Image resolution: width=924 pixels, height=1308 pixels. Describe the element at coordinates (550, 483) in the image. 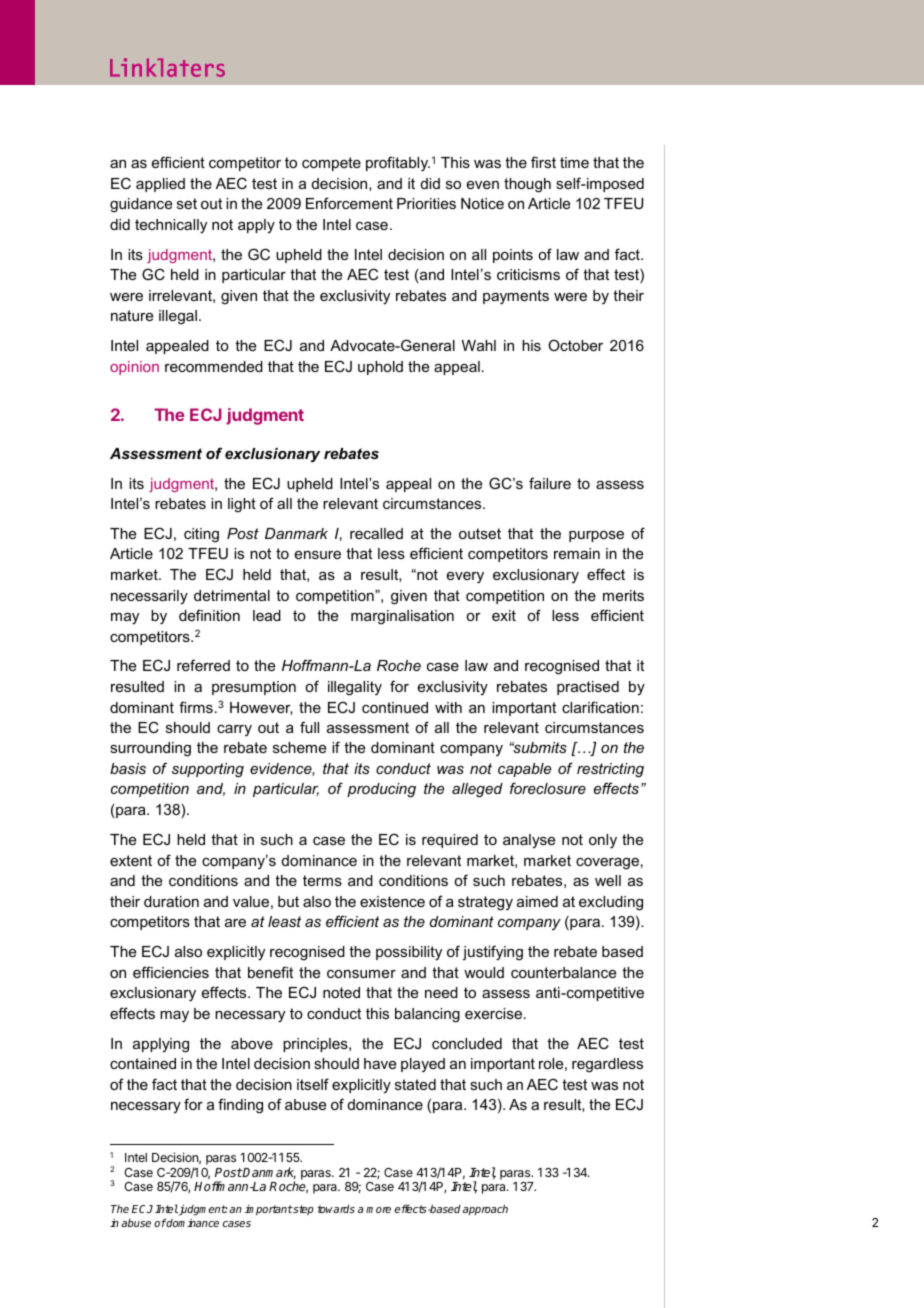

I see `failure` at that location.
